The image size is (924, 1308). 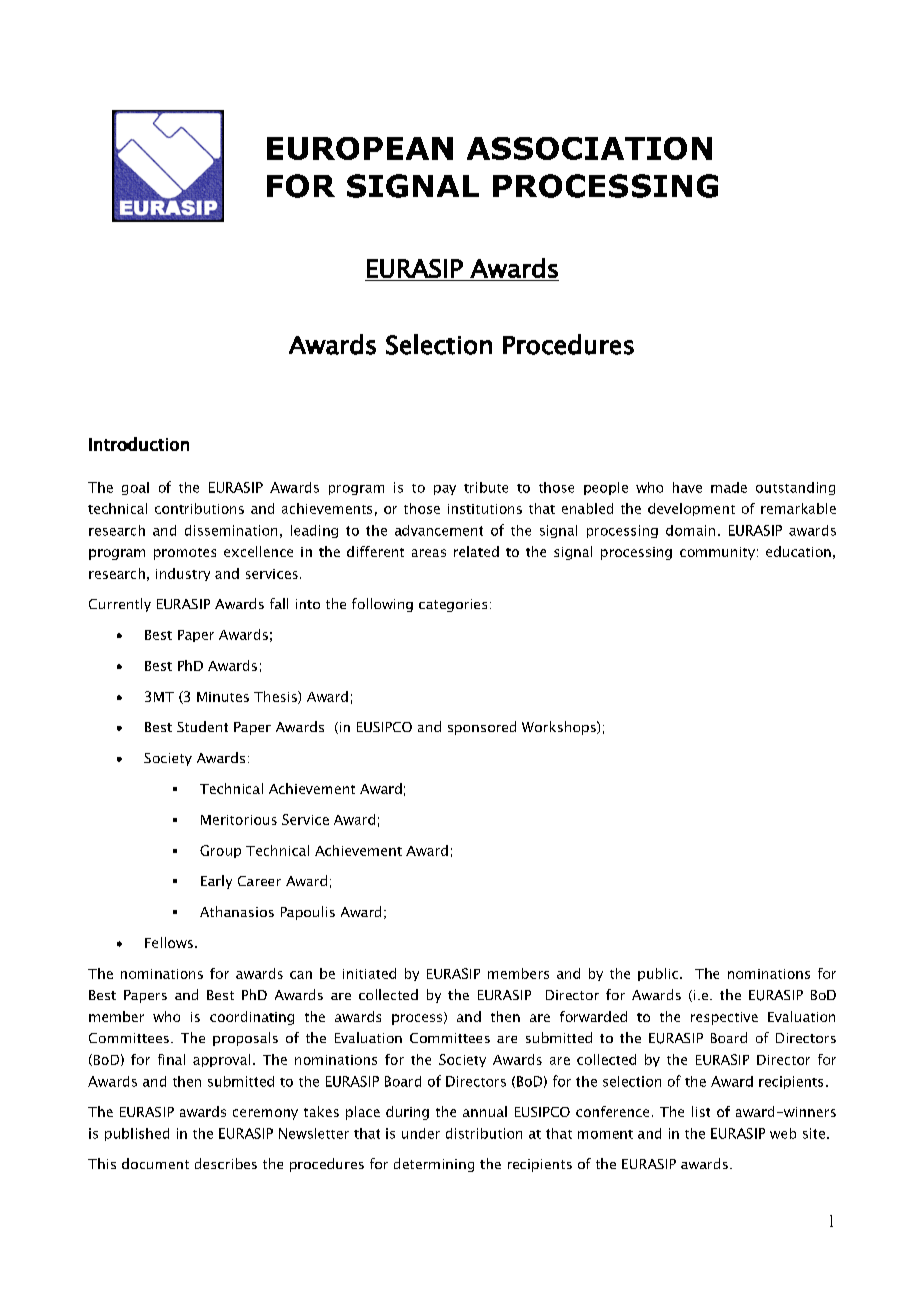 I want to click on Minutes, so click(x=223, y=697).
